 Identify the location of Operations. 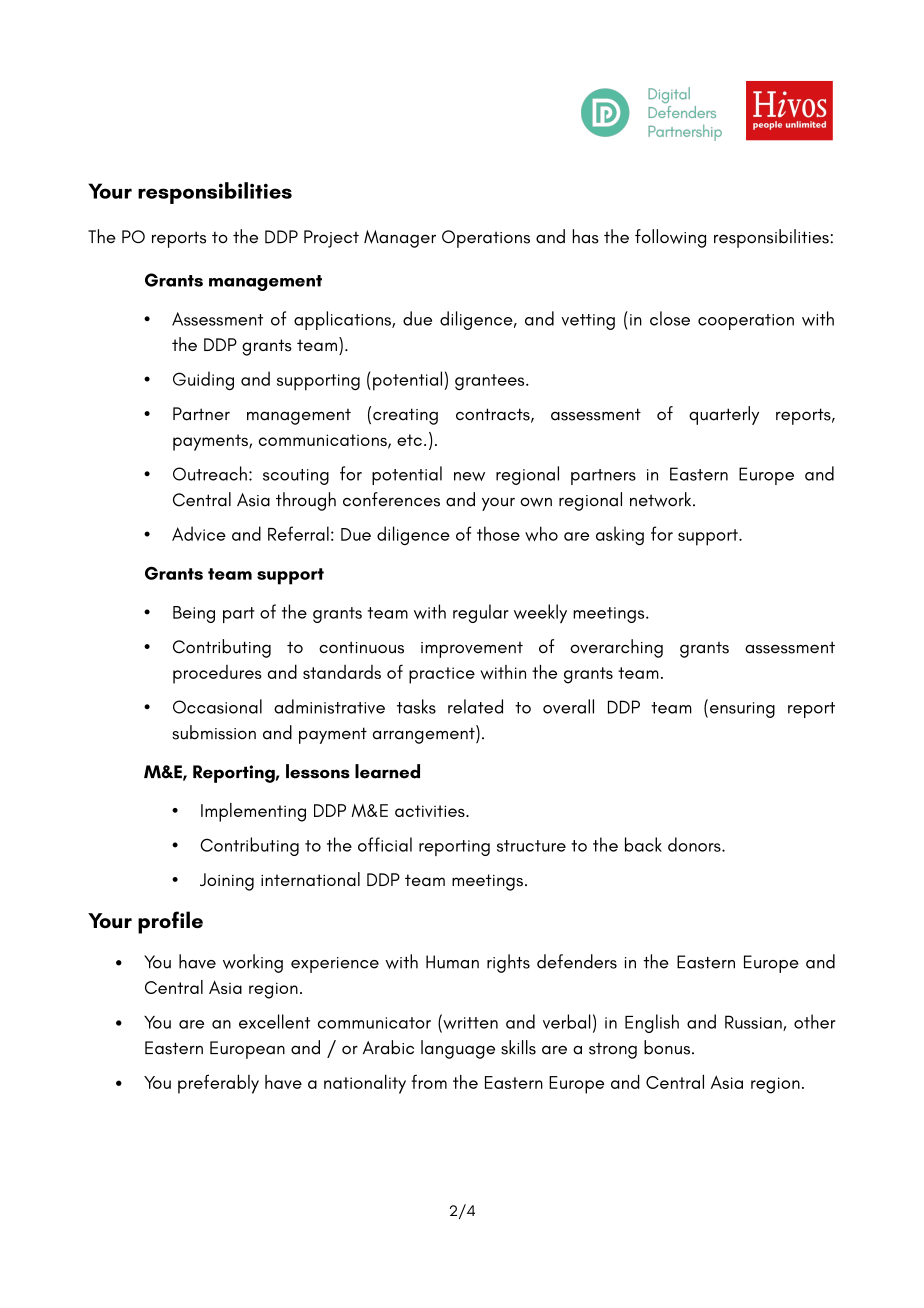
(486, 239).
